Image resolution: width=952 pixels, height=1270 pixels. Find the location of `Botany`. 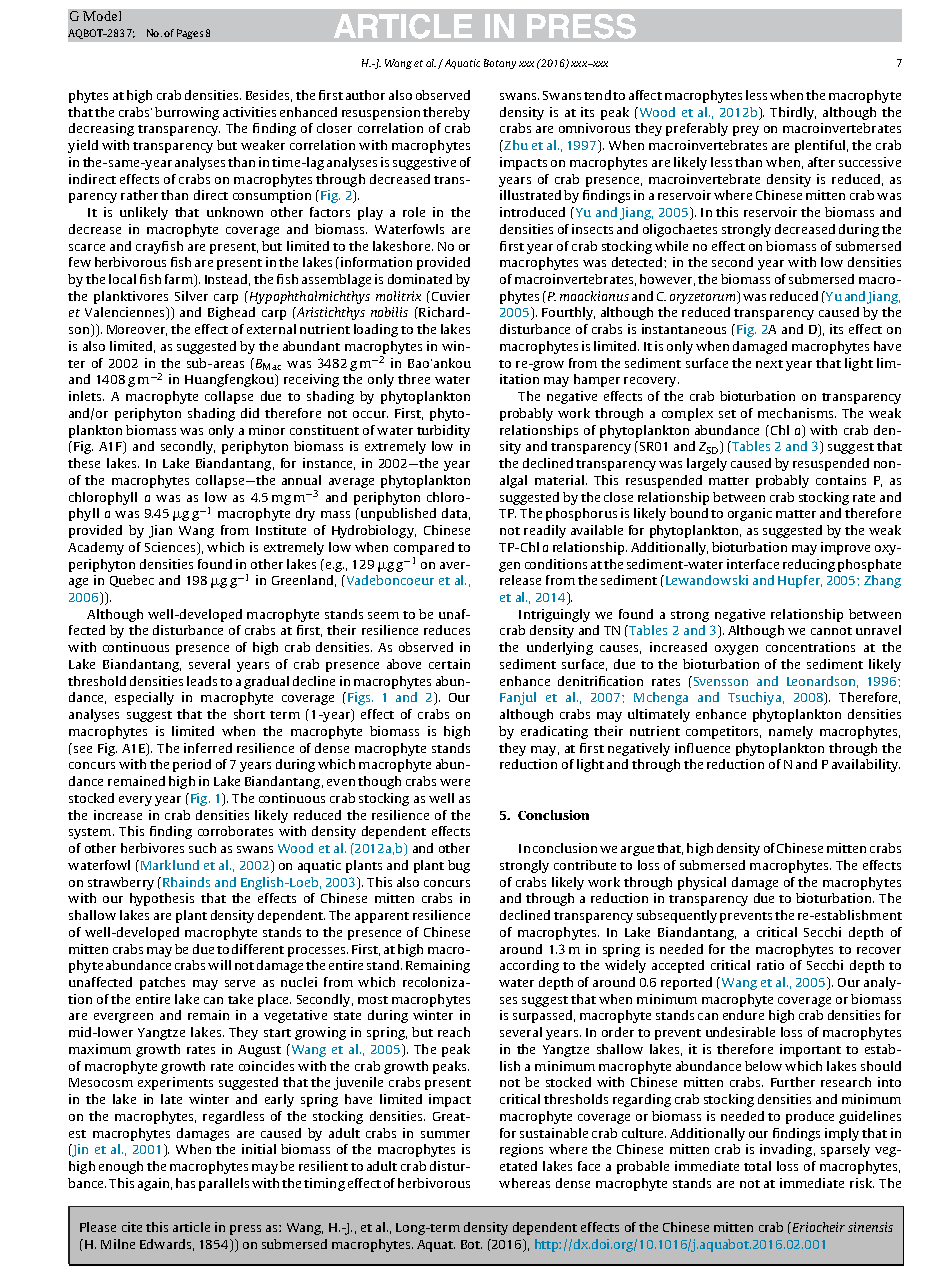

Botany is located at coordinates (500, 64).
